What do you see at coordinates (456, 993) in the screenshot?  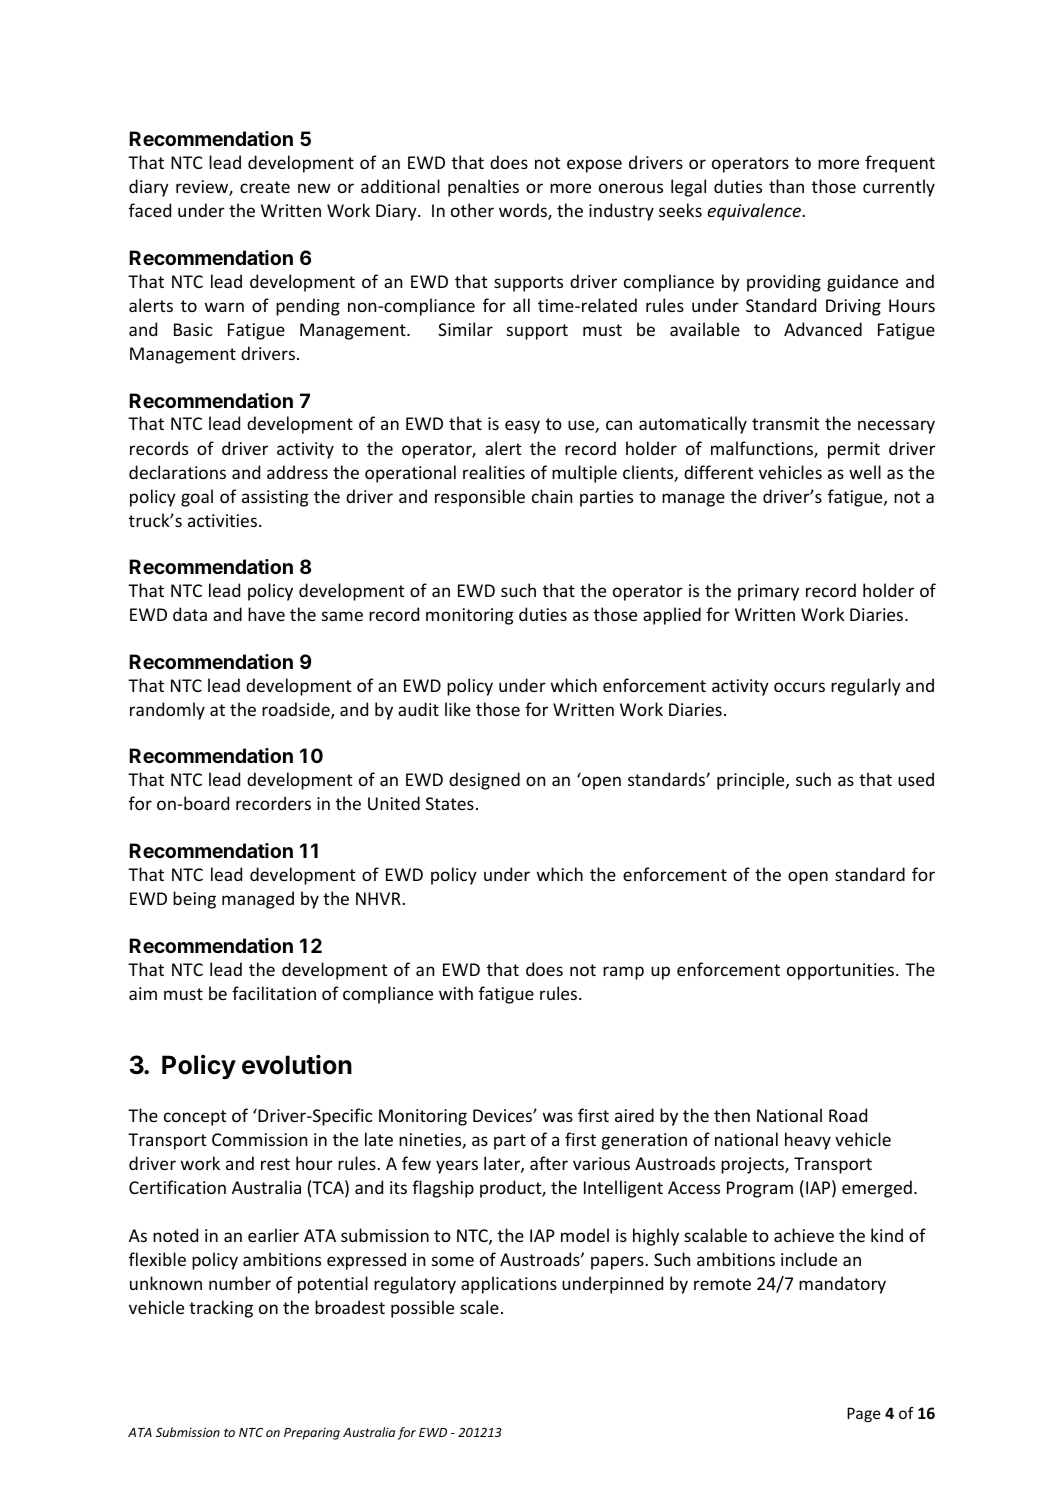 I see `with` at bounding box center [456, 993].
